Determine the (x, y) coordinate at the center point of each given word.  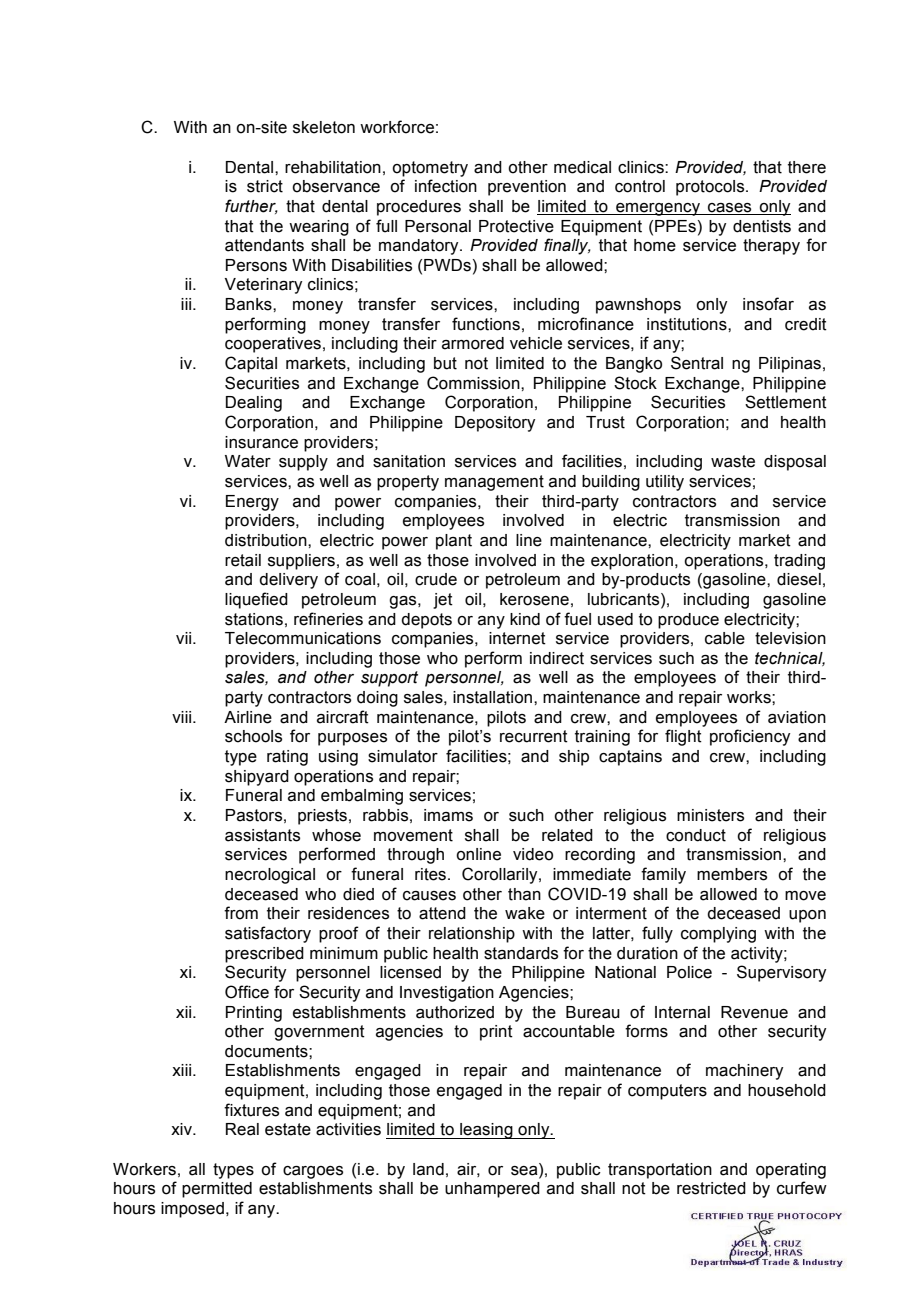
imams (448, 815)
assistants (262, 835)
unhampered (492, 1190)
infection (446, 186)
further (251, 206)
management (494, 483)
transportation (660, 1171)
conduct (696, 835)
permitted (217, 1190)
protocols (711, 188)
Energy (252, 503)
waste (733, 461)
